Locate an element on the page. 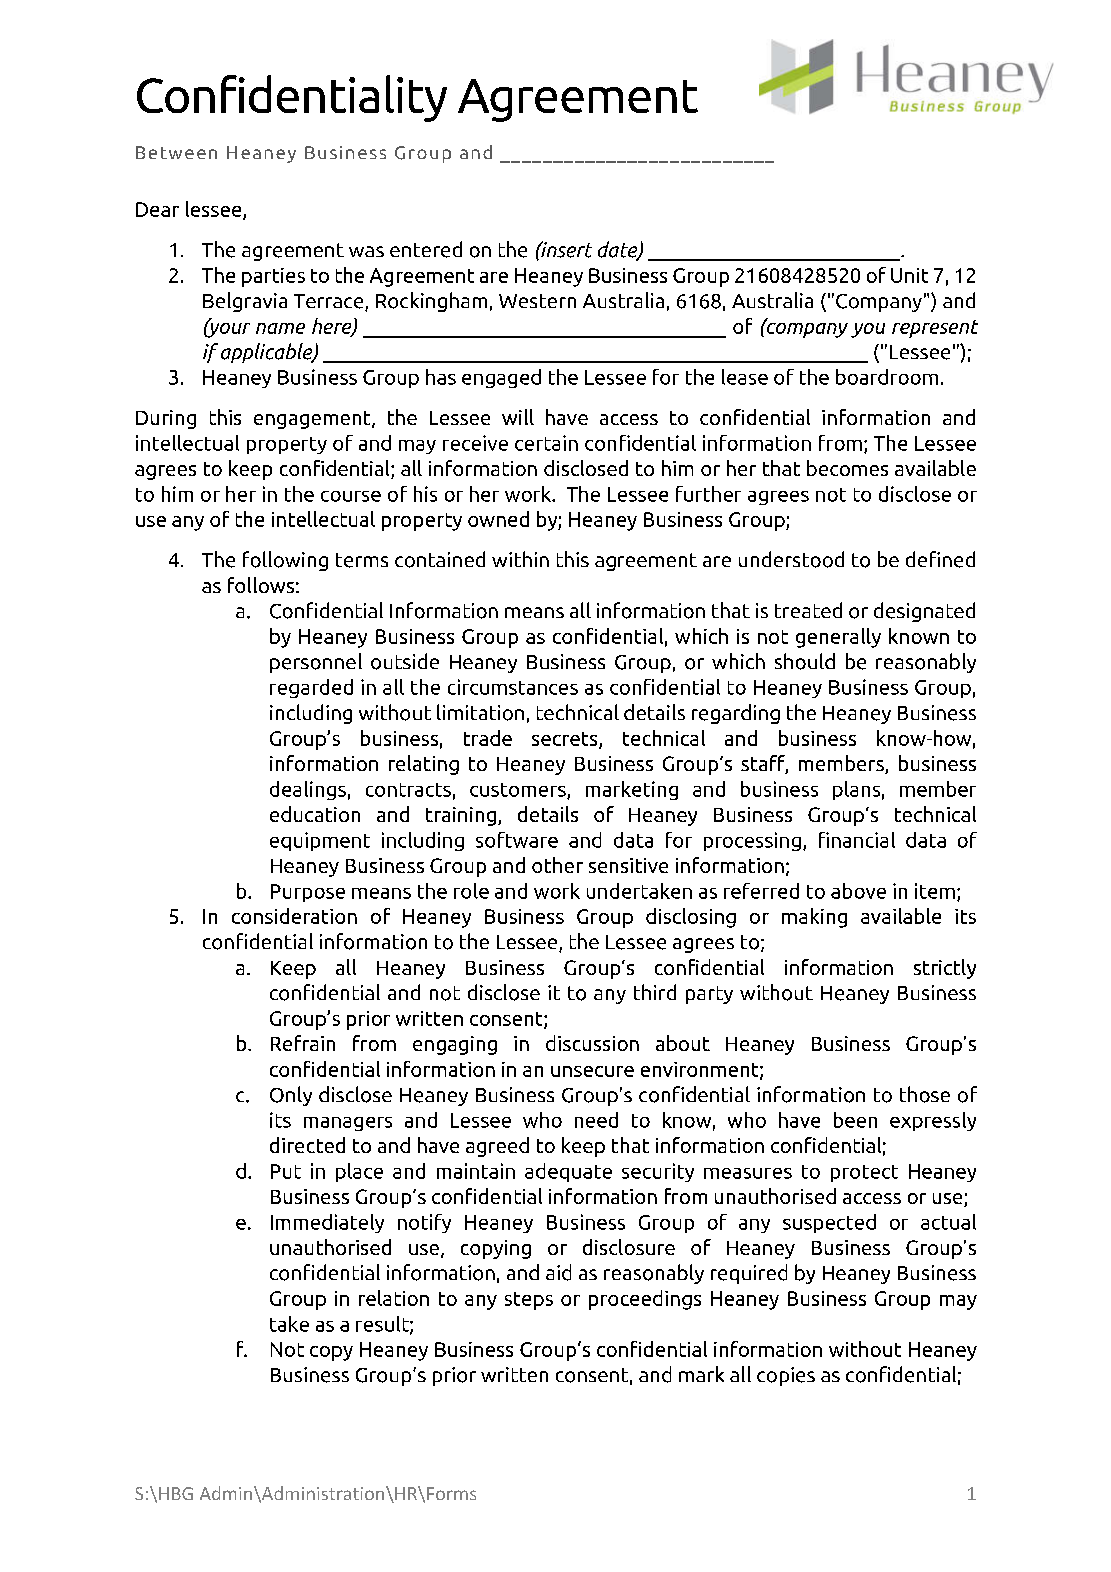 The image size is (1111, 1572). dealings is located at coordinates (308, 790).
